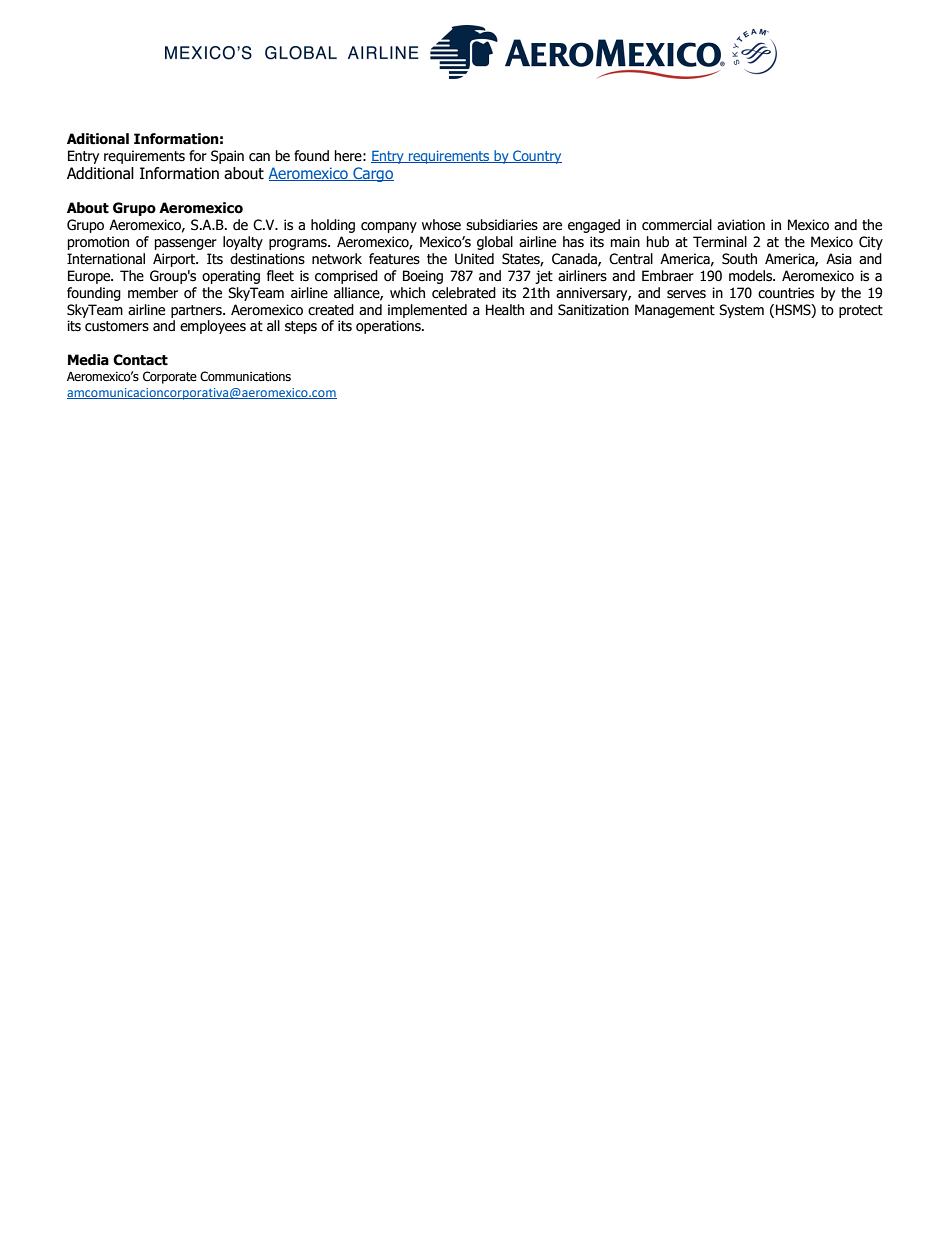 The image size is (952, 1233). What do you see at coordinates (170, 377) in the screenshot?
I see `Corporate` at bounding box center [170, 377].
